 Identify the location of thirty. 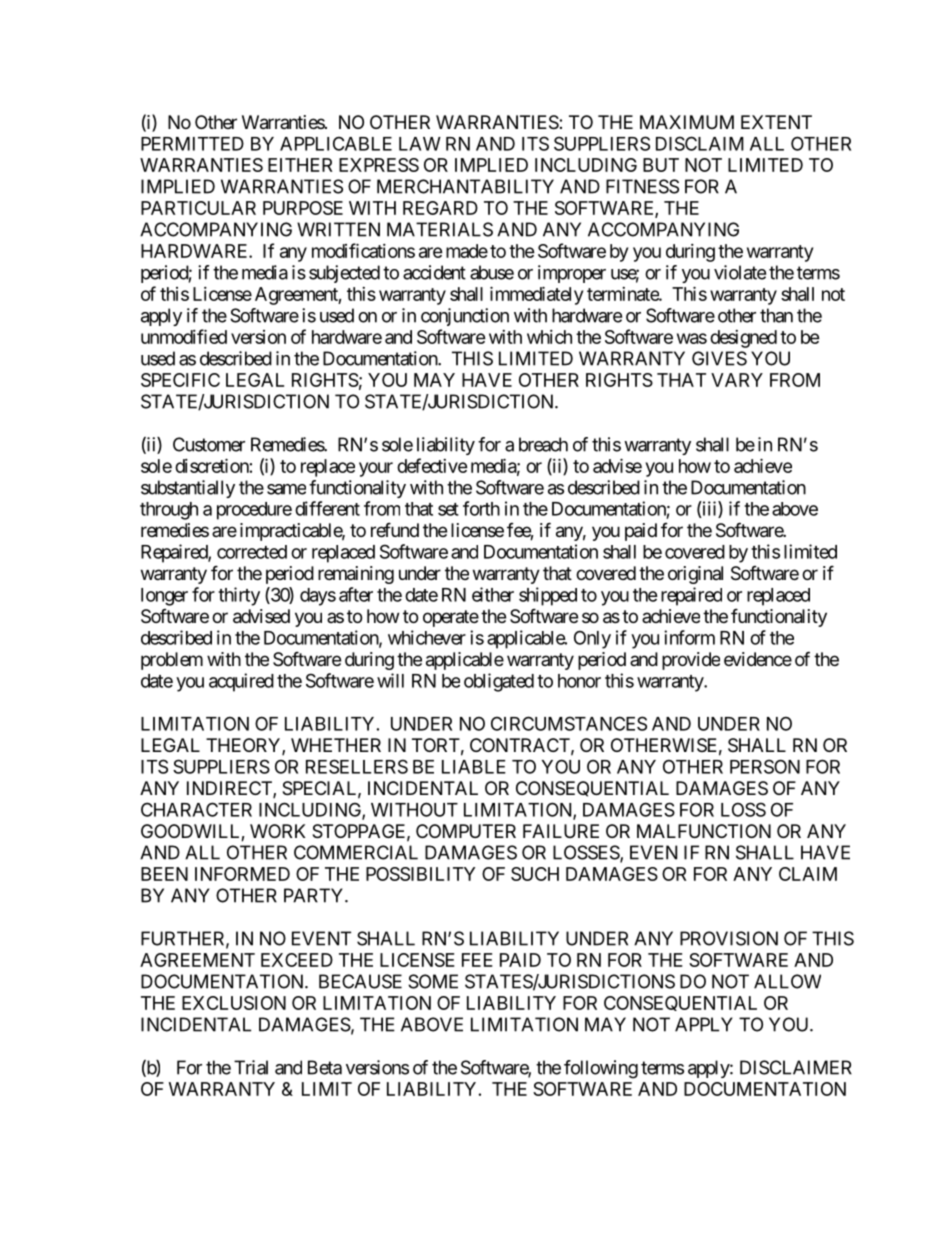
(239, 596).
